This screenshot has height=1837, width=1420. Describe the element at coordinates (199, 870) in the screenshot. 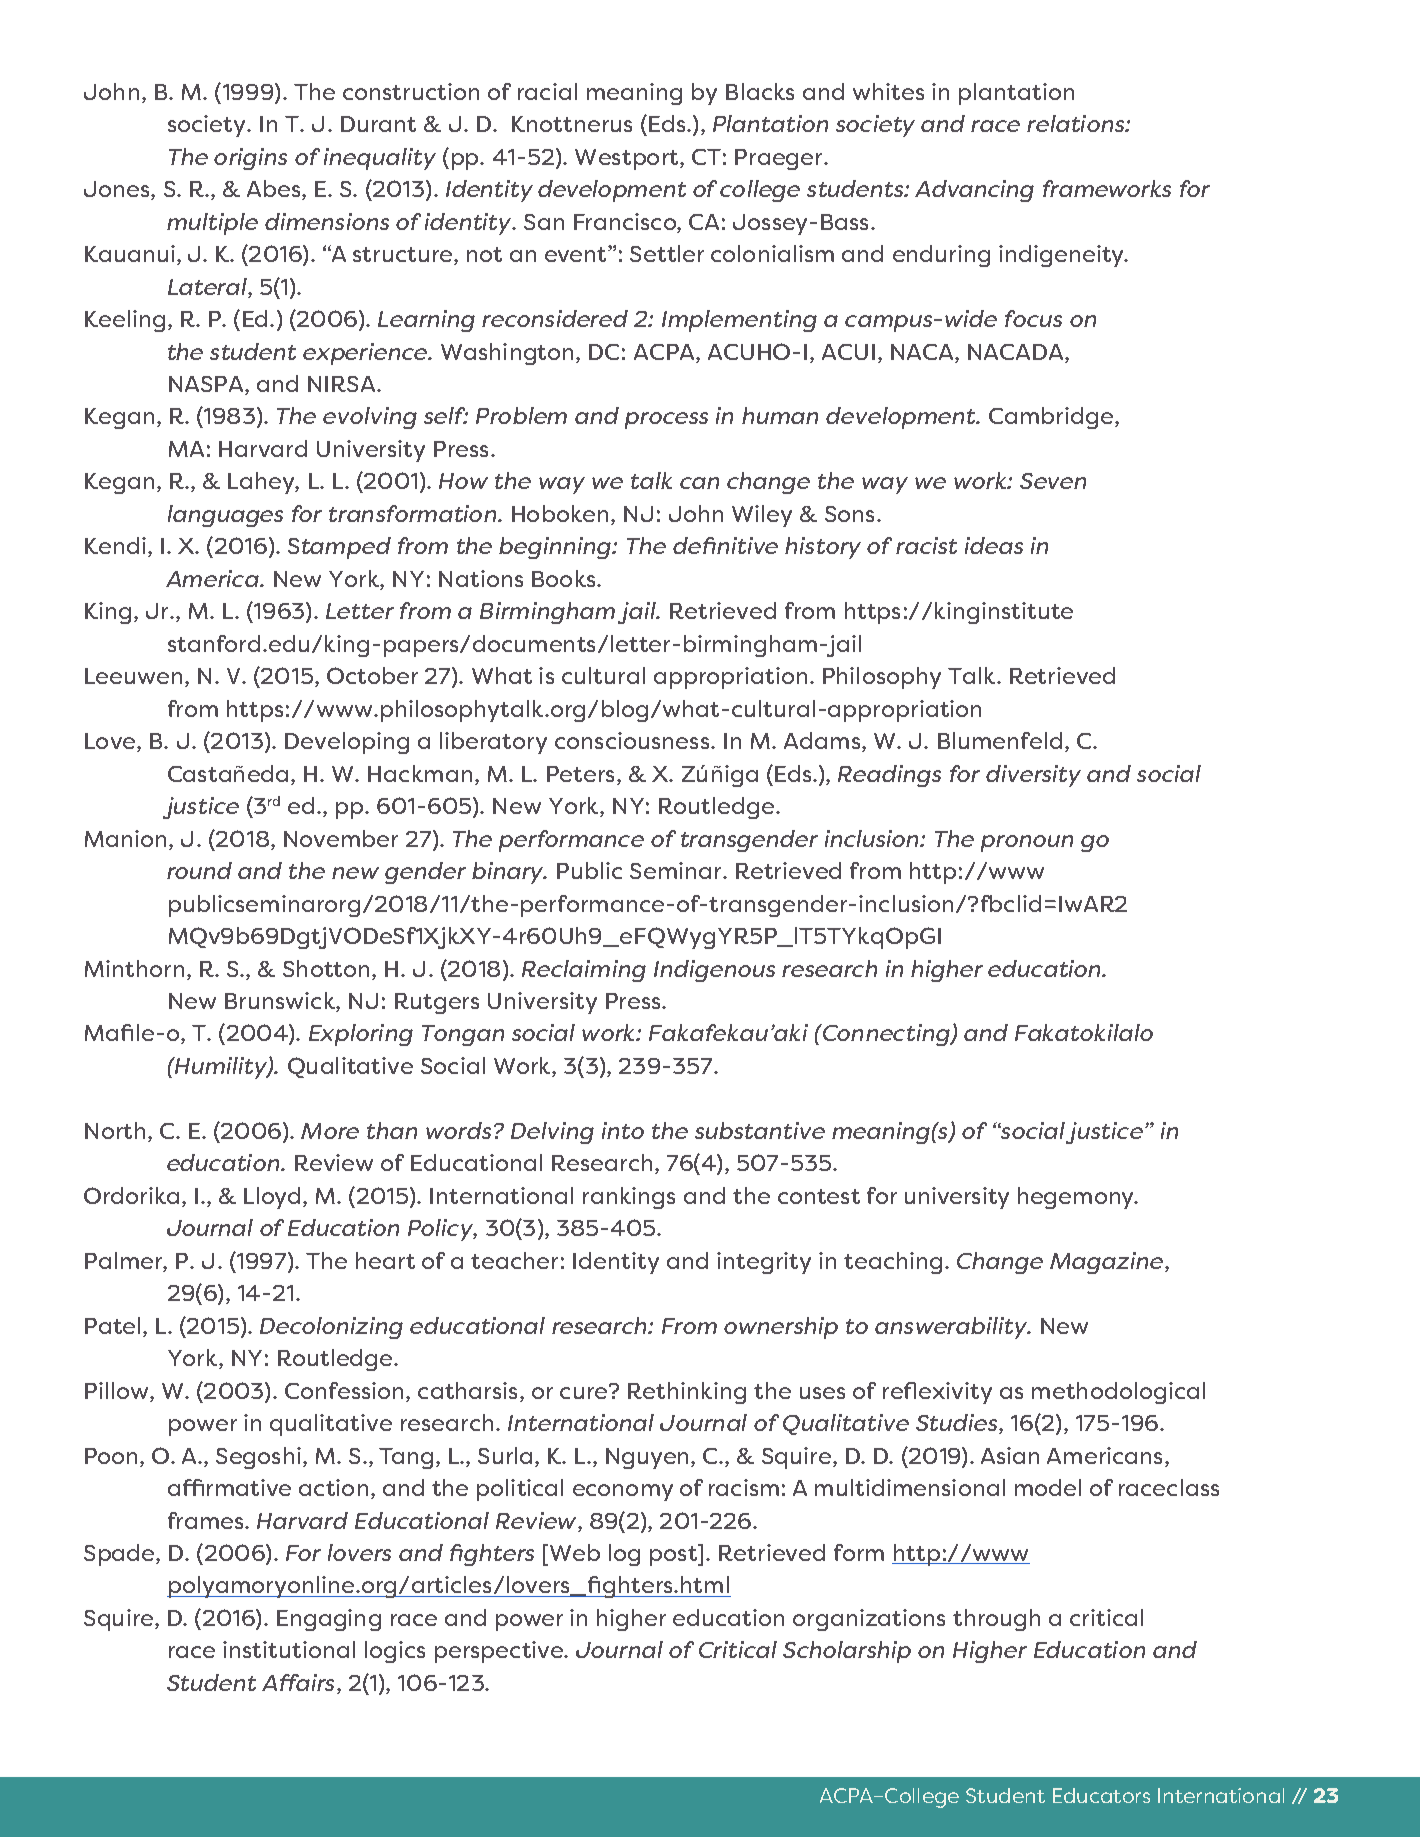

I see `round` at that location.
